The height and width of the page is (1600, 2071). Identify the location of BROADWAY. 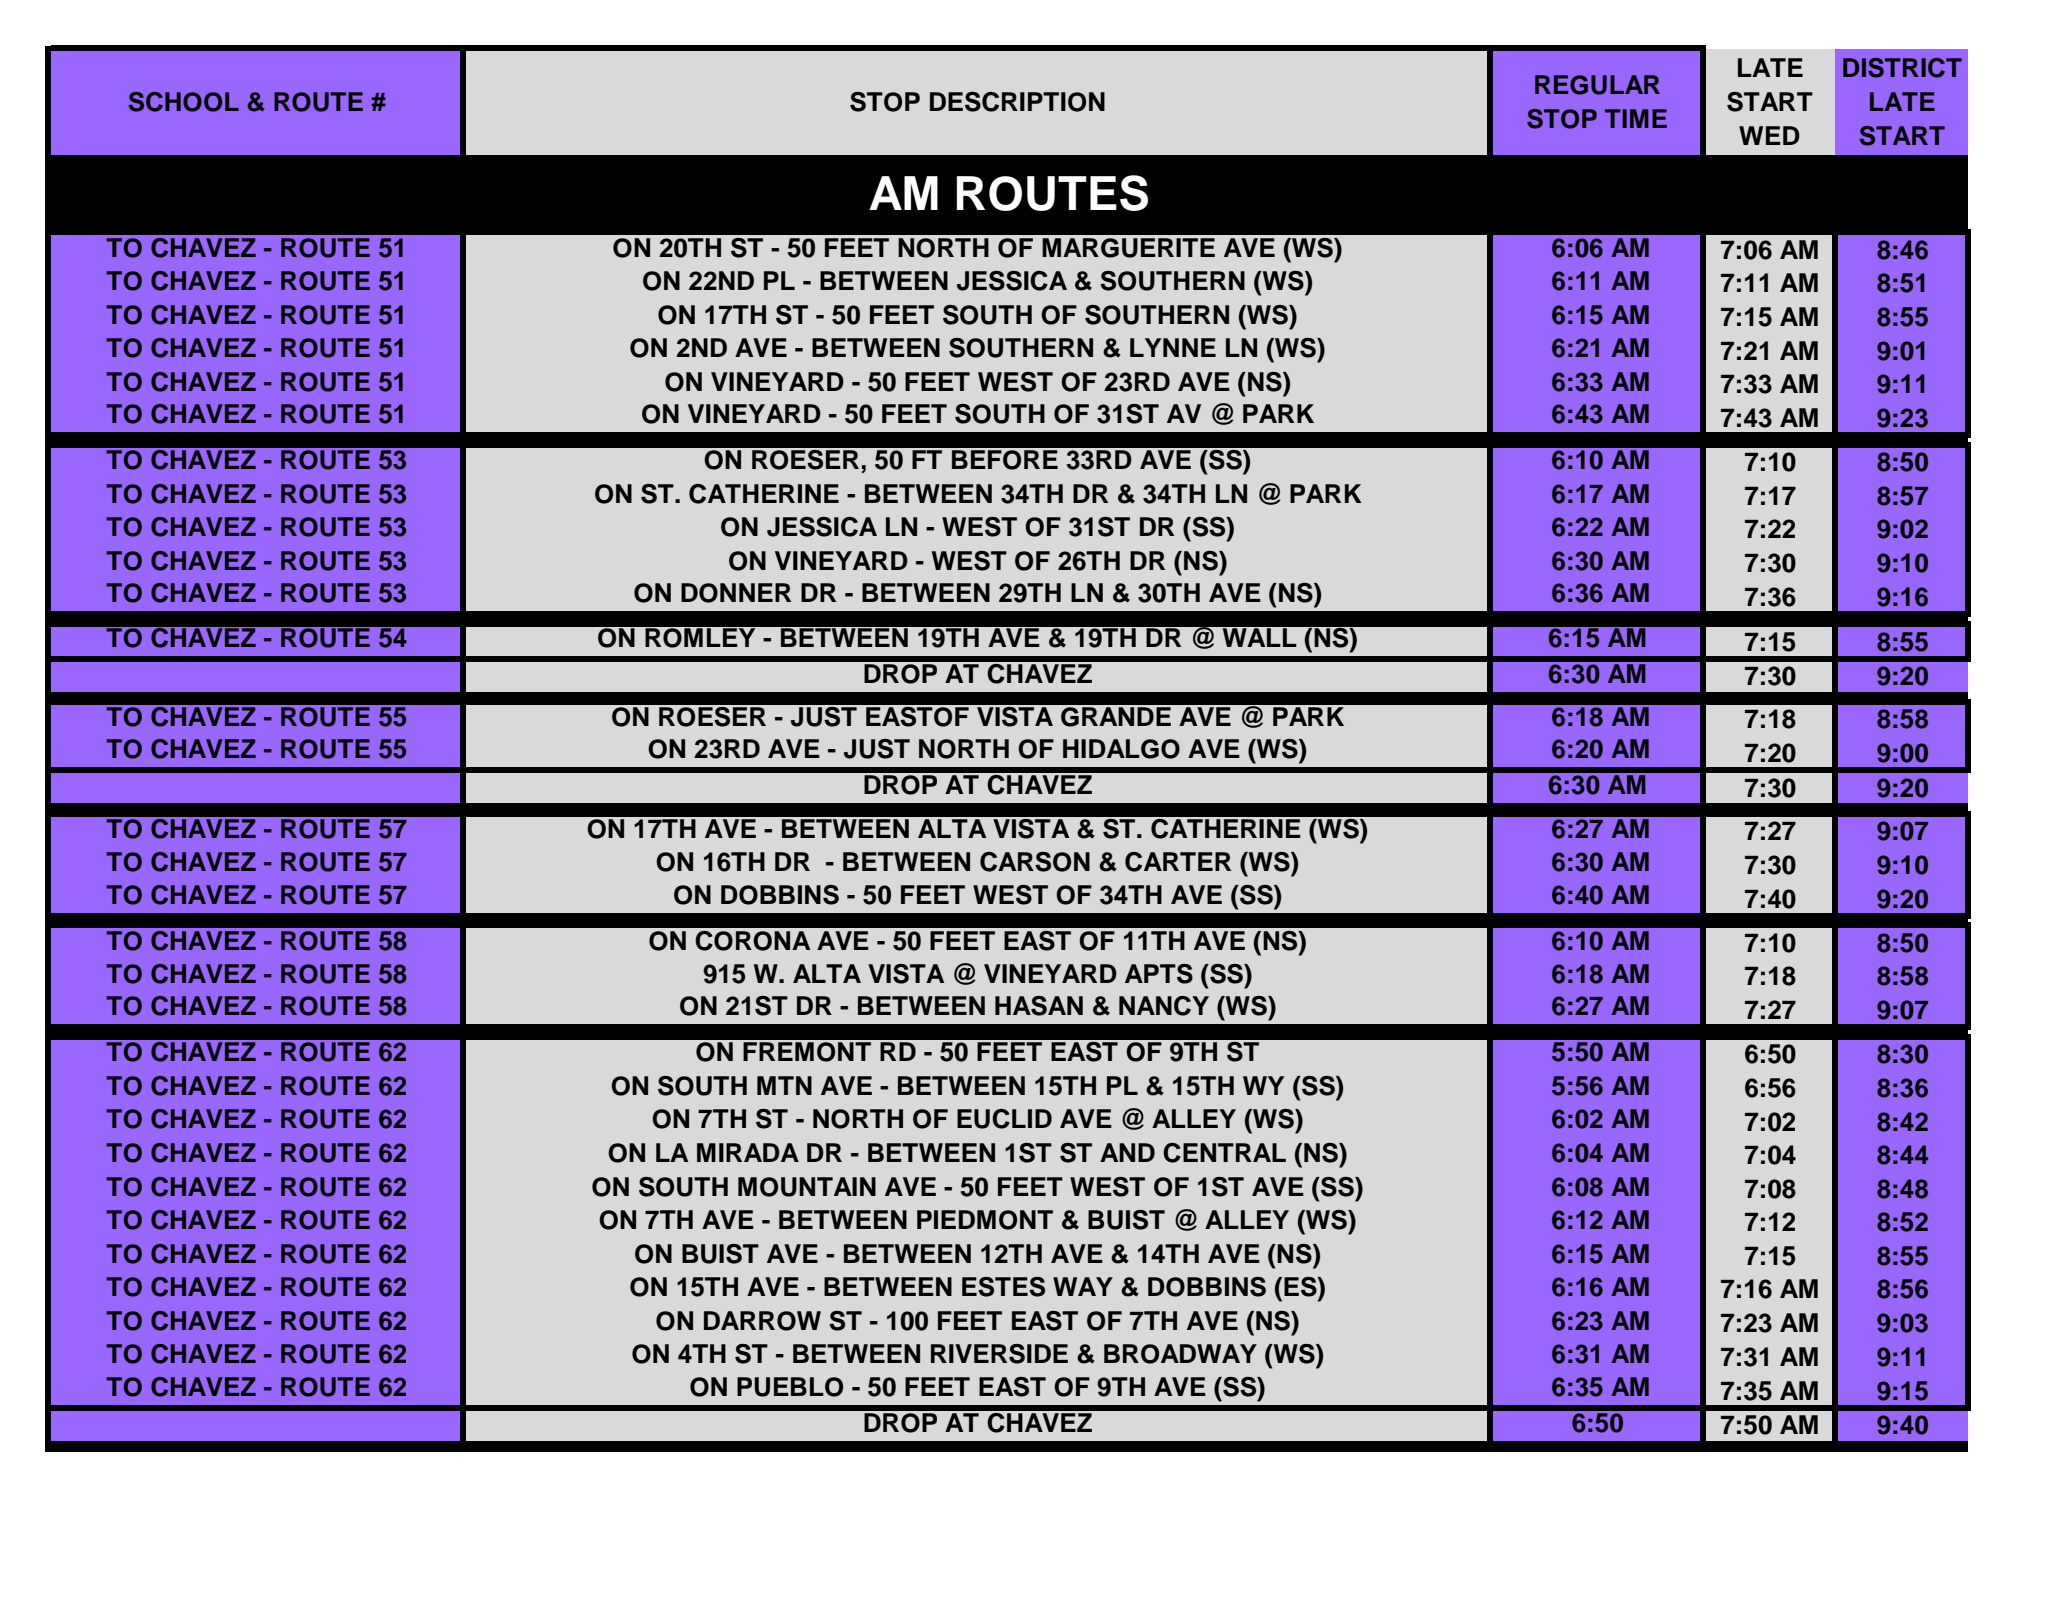
(1180, 1354).
